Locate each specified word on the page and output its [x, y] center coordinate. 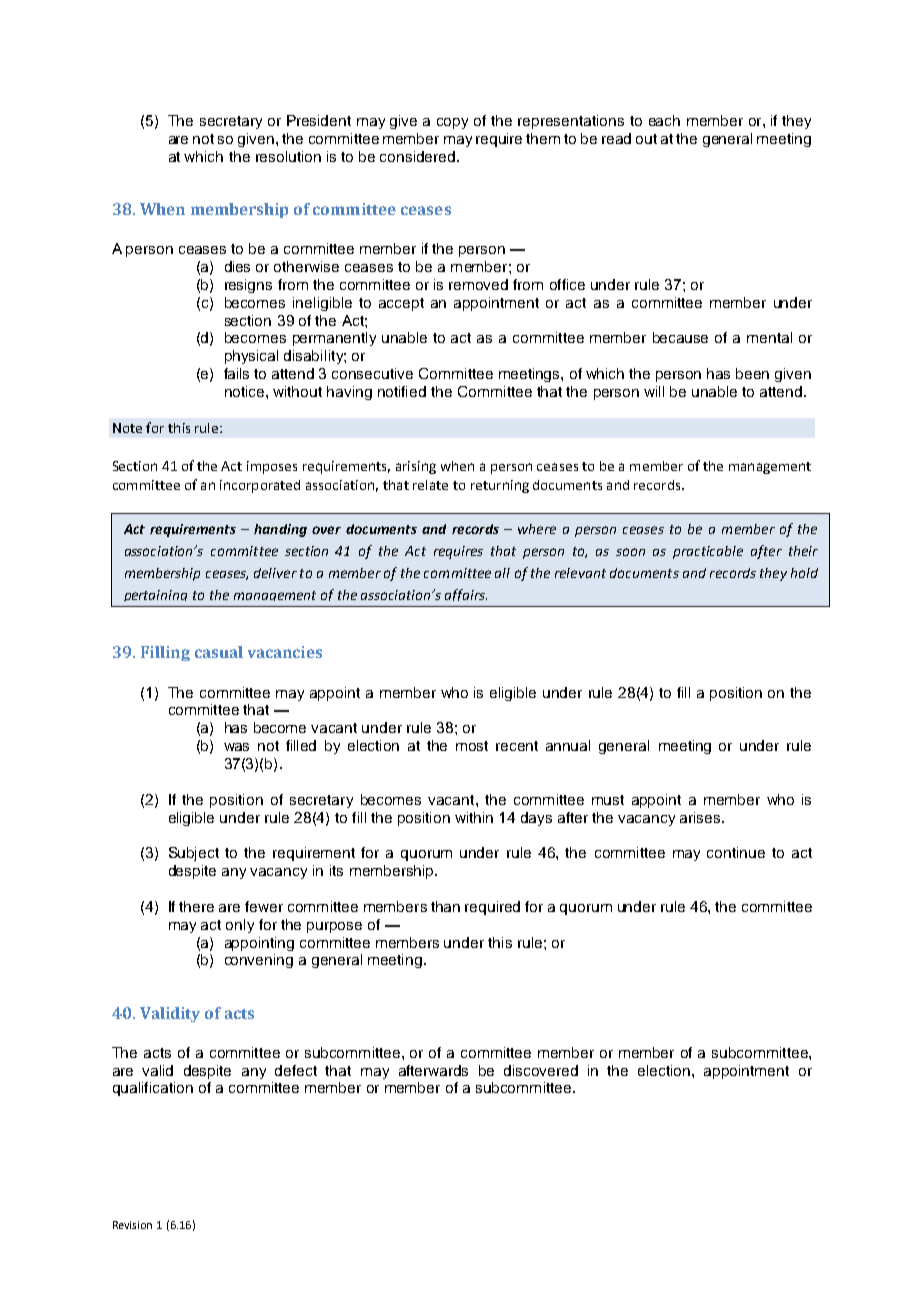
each [664, 120]
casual [219, 652]
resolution [288, 156]
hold [804, 573]
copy [452, 123]
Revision [132, 1225]
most [472, 746]
